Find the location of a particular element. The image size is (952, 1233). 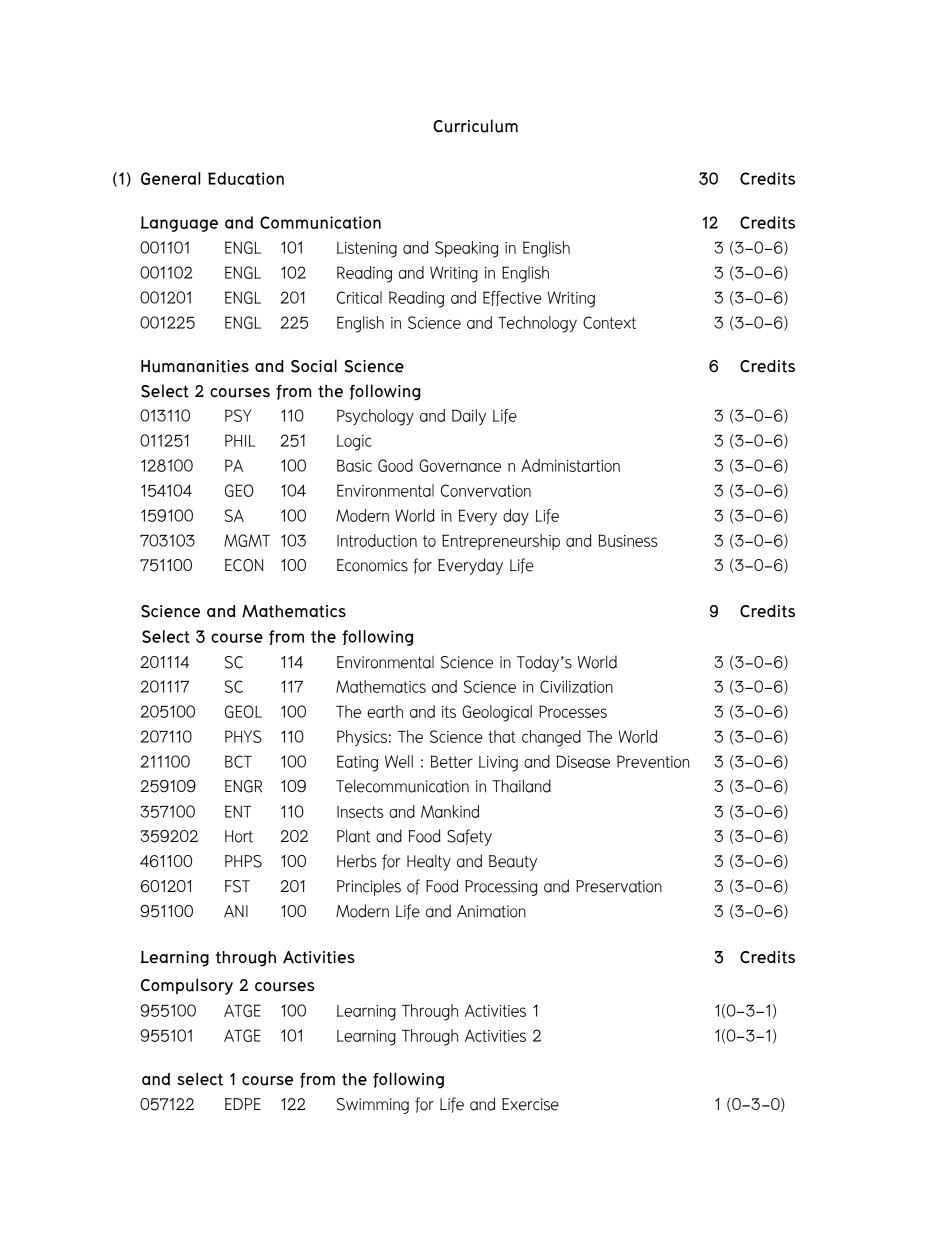

MGMT is located at coordinates (247, 540).
